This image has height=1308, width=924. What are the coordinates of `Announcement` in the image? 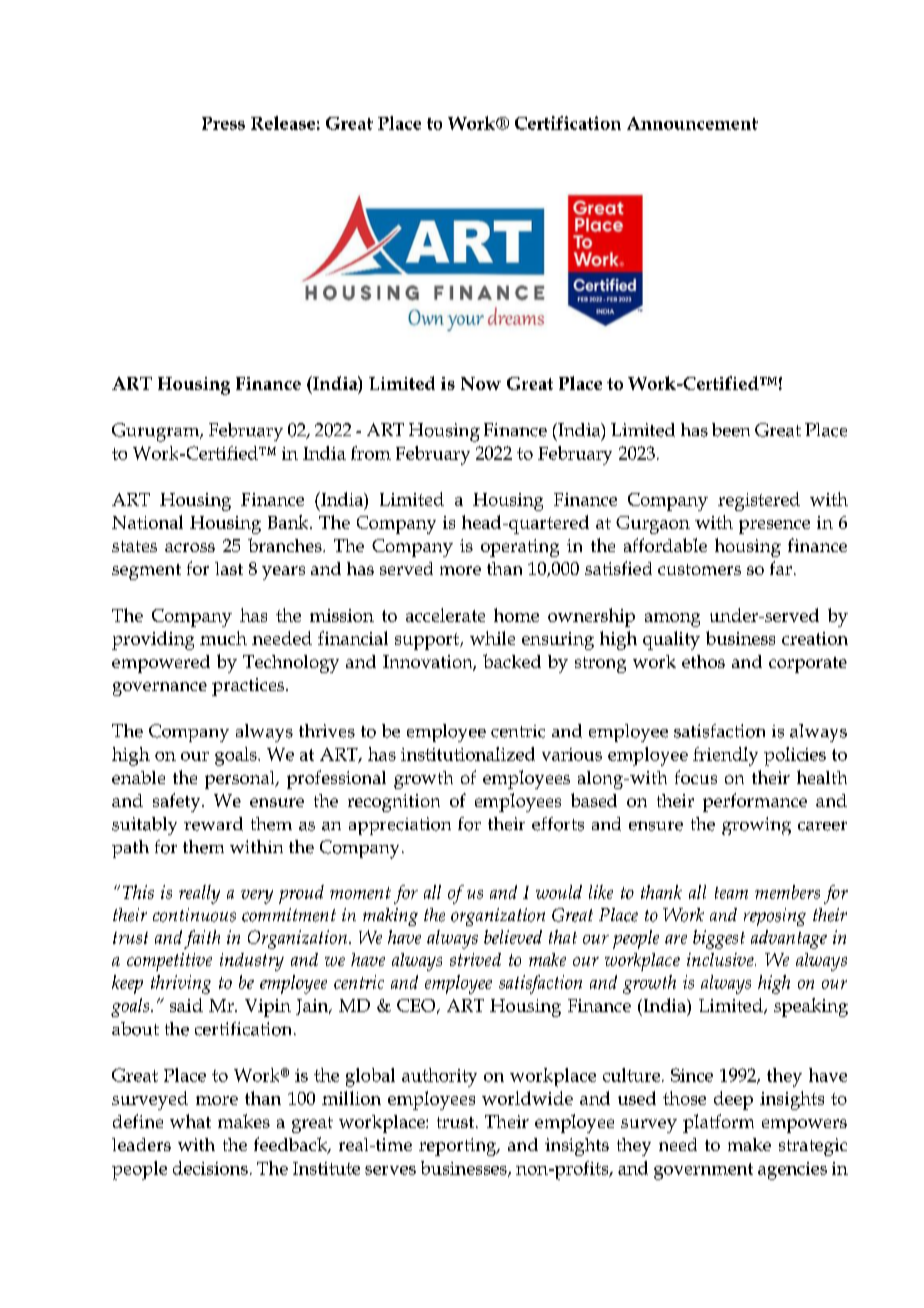 It's located at (692, 123).
